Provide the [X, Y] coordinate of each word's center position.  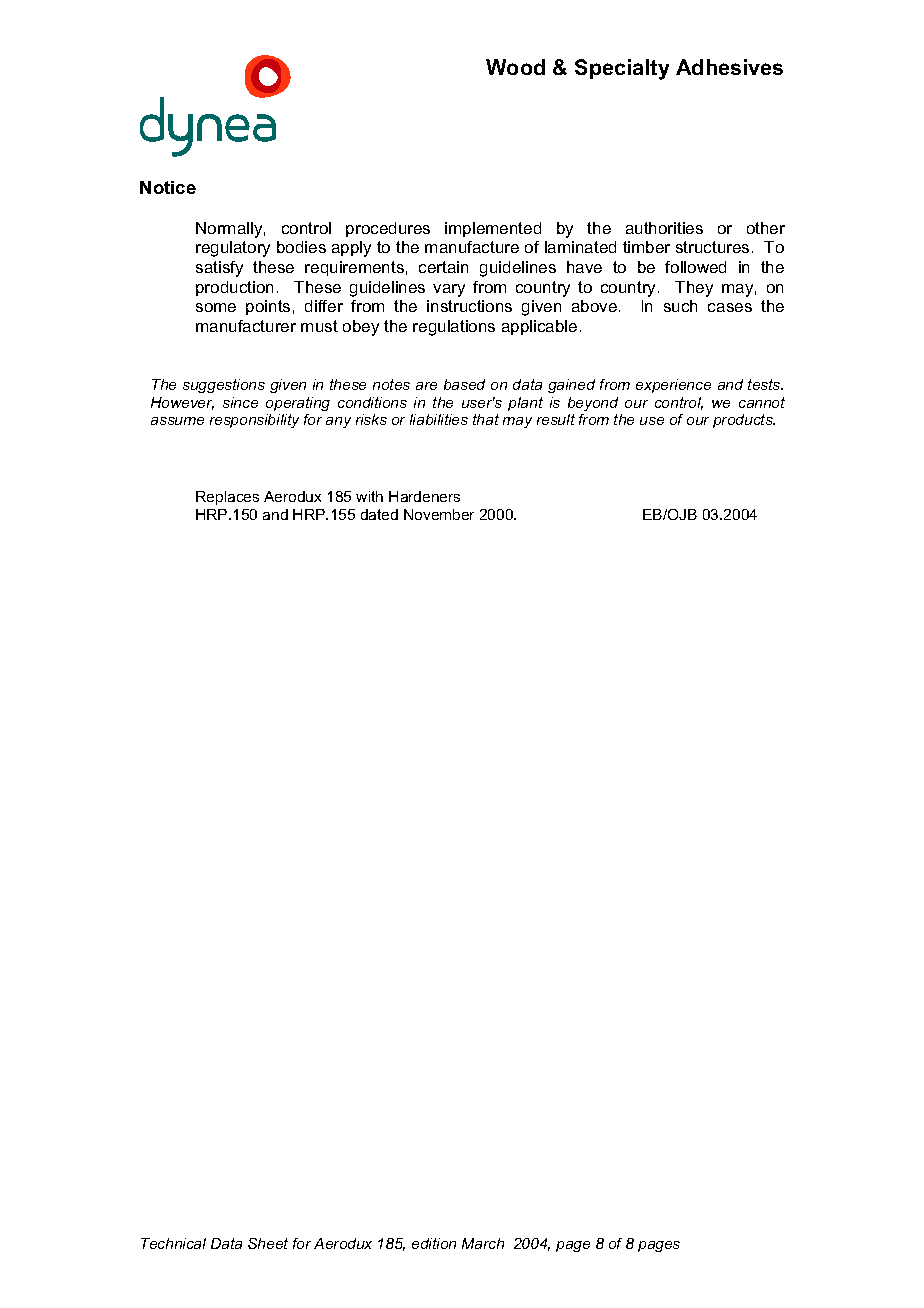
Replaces [227, 498]
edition [434, 1243]
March [483, 1243]
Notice [168, 187]
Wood [515, 67]
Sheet [268, 1243]
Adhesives [729, 67]
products [744, 421]
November [439, 514]
